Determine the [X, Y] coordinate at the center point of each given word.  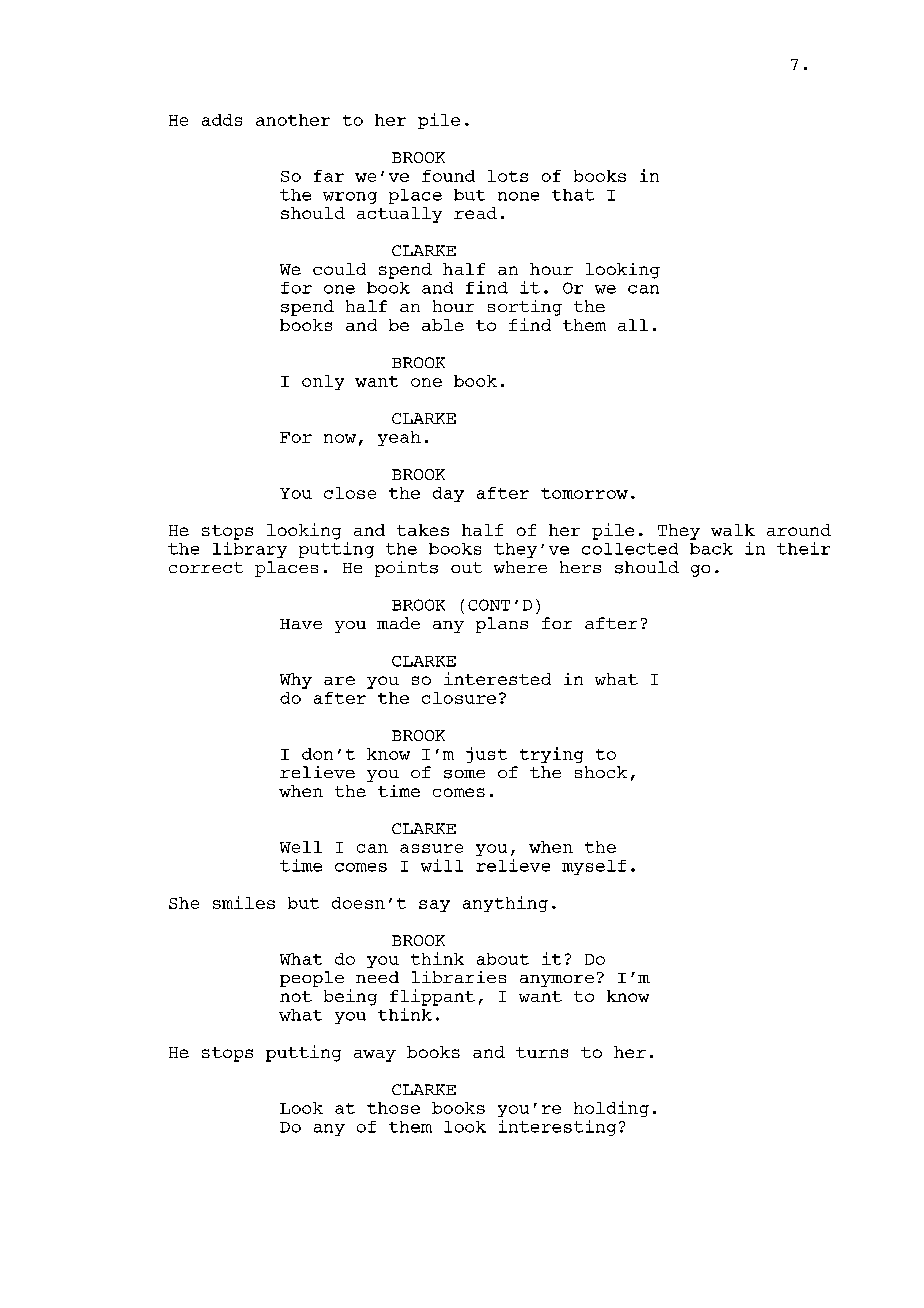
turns [542, 1052]
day [448, 494]
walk [733, 530]
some [464, 774]
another [293, 120]
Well [301, 847]
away [375, 1056]
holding [611, 1109]
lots [508, 176]
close [350, 493]
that [573, 195]
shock [601, 772]
